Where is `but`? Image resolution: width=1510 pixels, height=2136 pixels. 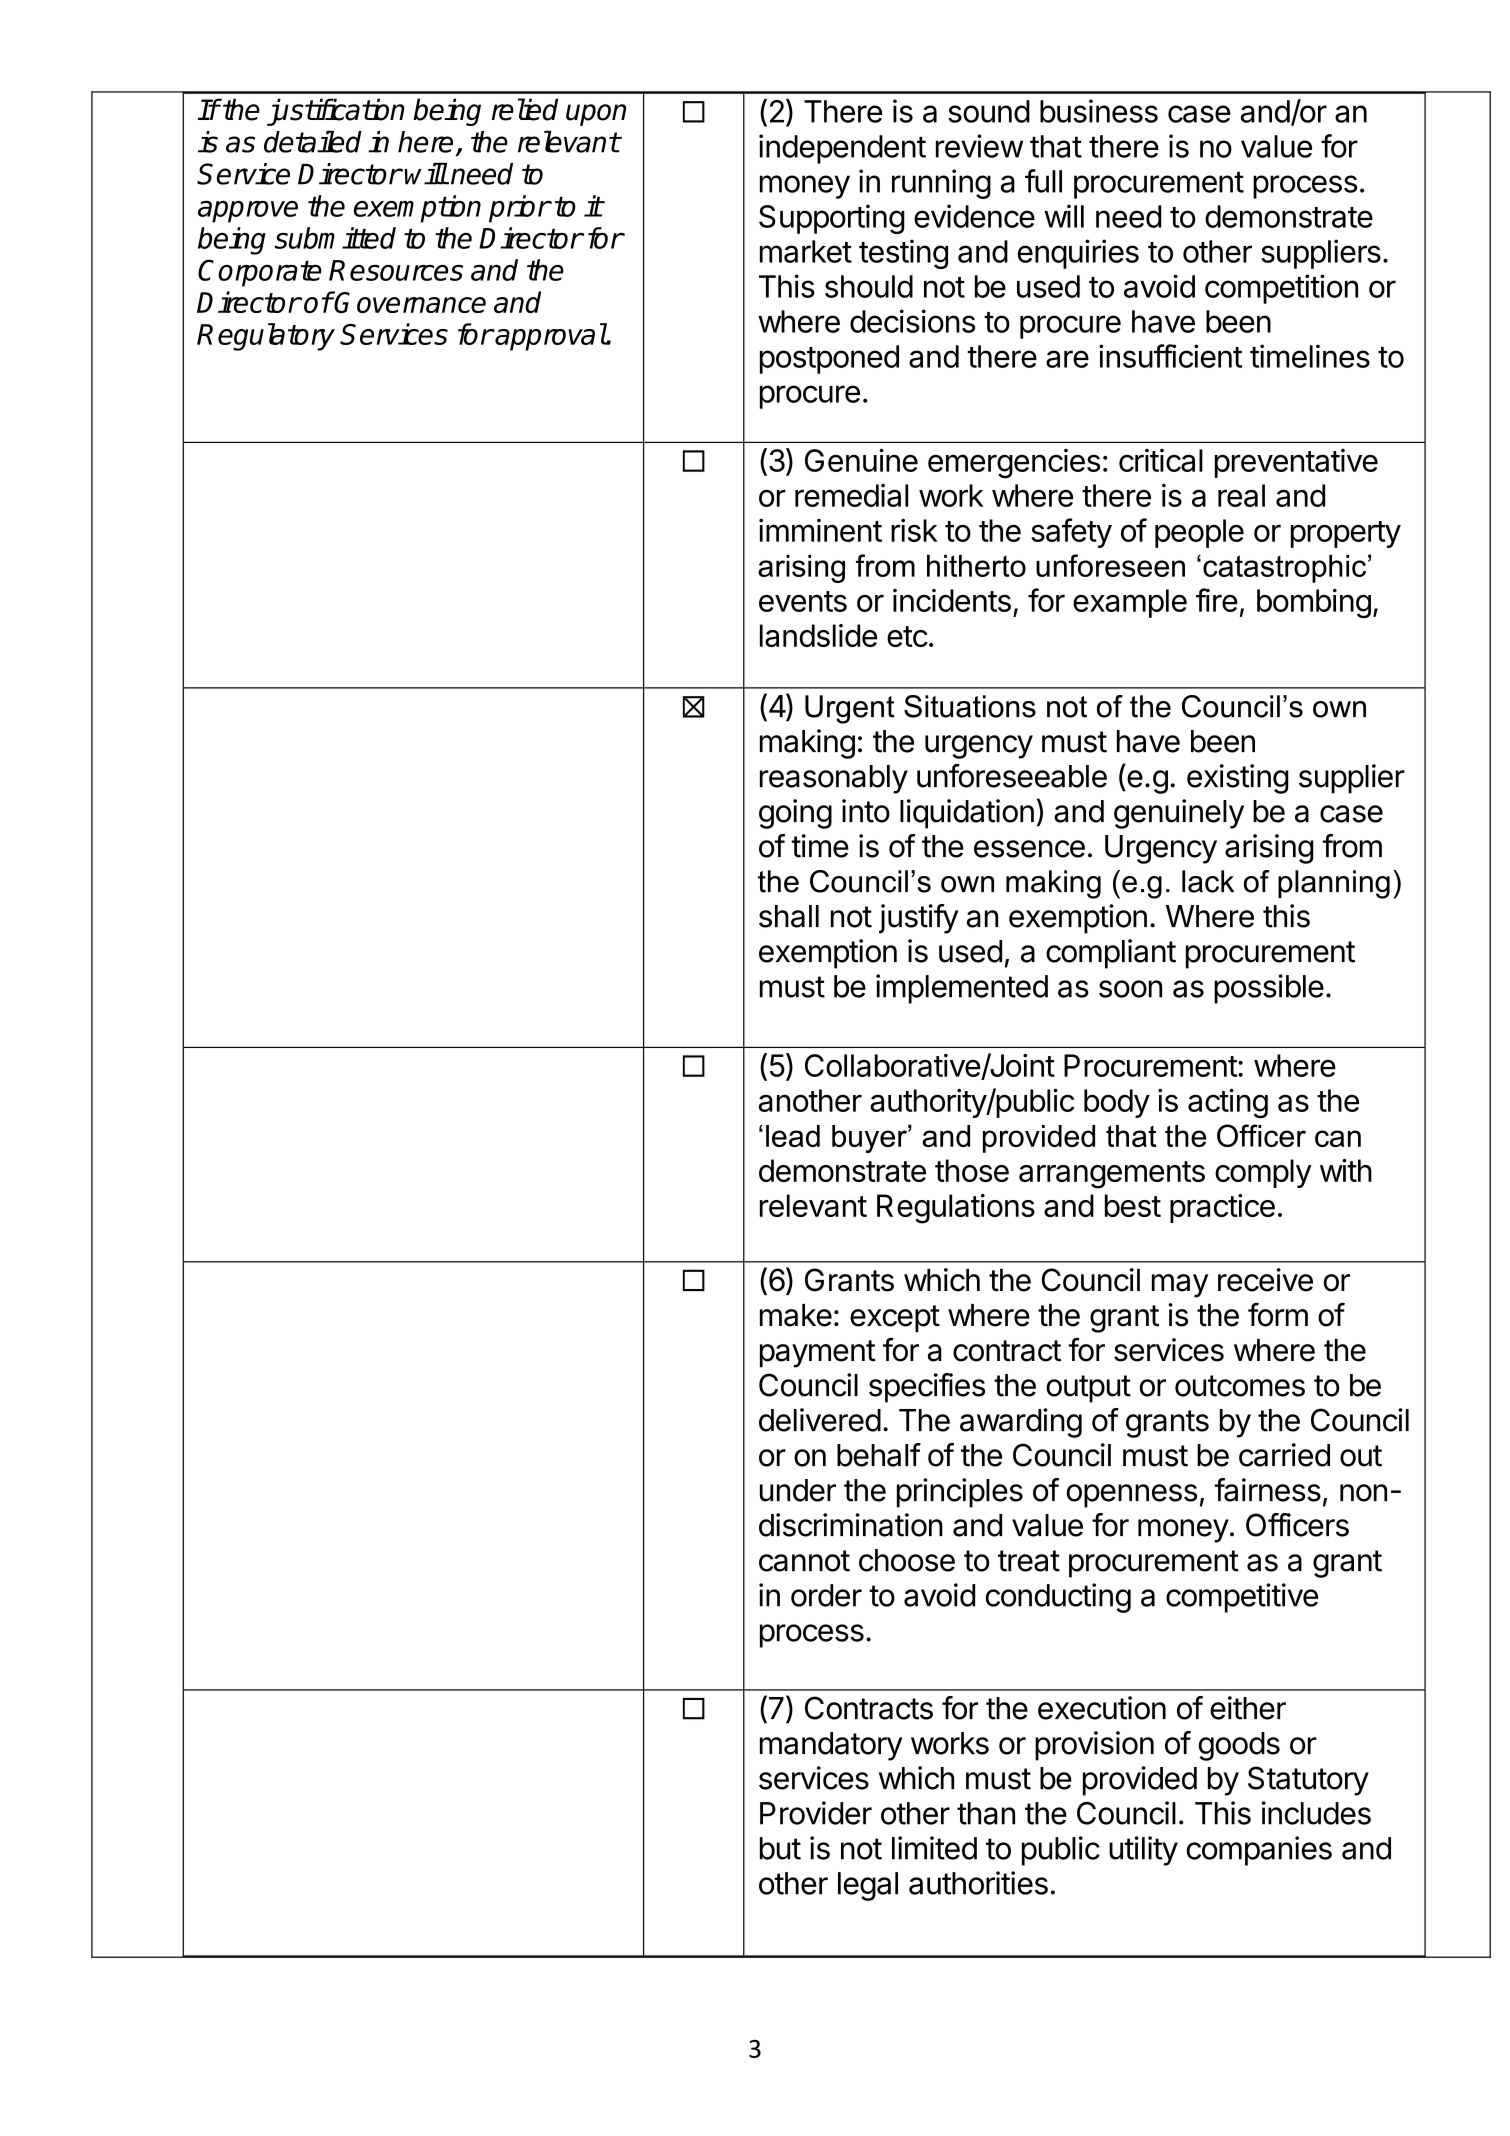
but is located at coordinates (780, 1848).
